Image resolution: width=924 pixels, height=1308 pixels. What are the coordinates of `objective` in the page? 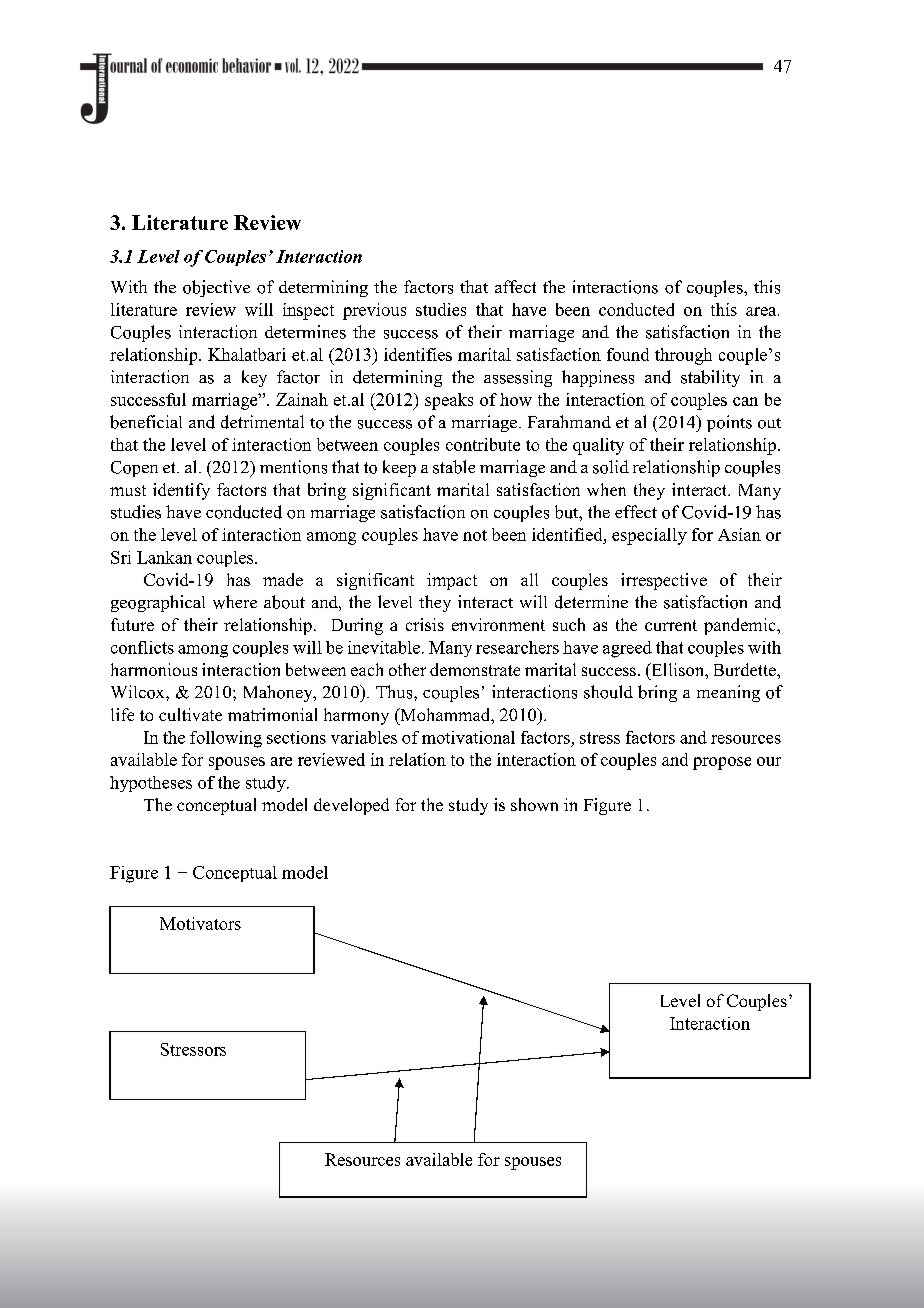 It's located at (216, 288).
